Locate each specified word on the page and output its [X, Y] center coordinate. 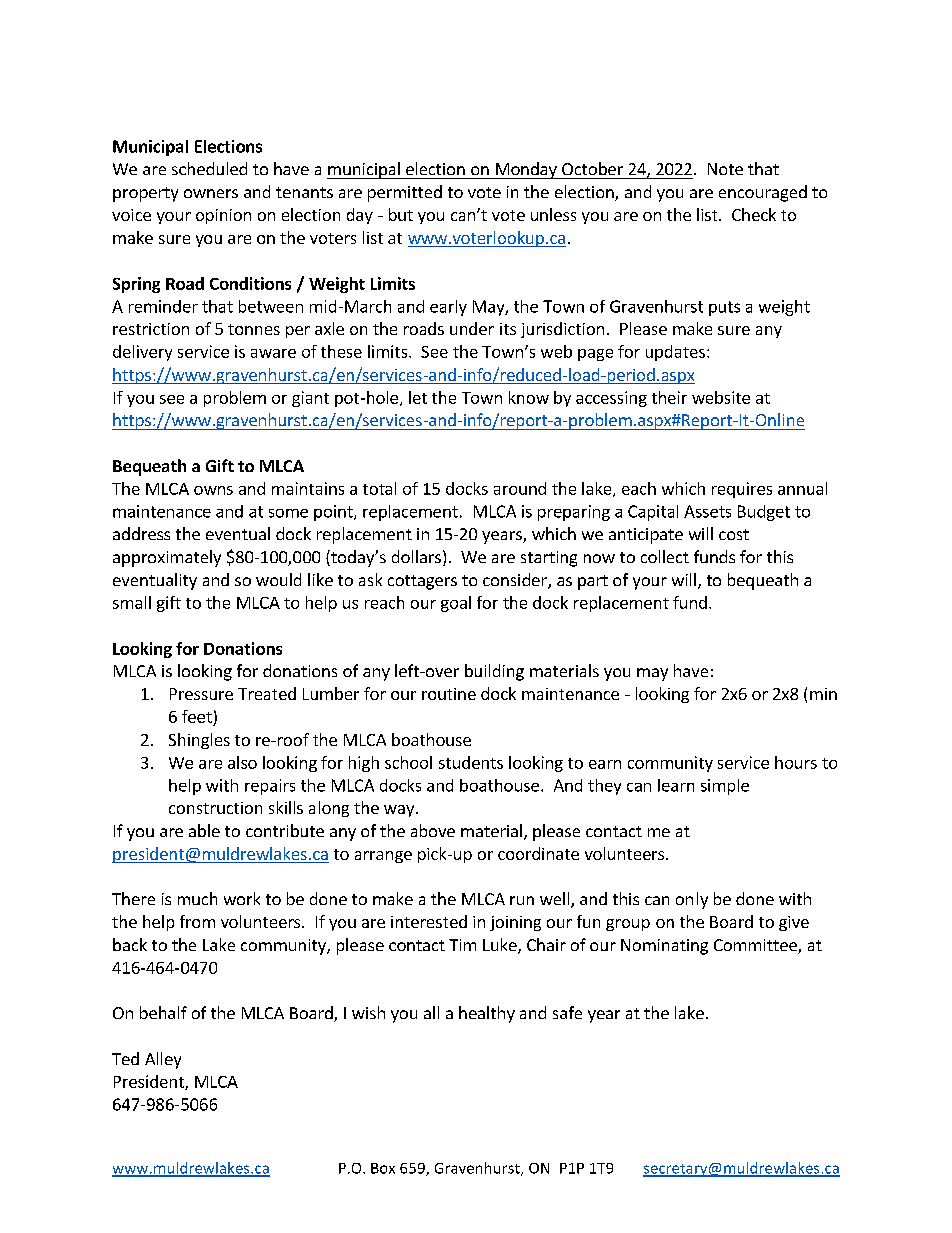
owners [211, 193]
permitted [405, 193]
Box [383, 1168]
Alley [163, 1060]
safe [567, 1012]
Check [754, 214]
